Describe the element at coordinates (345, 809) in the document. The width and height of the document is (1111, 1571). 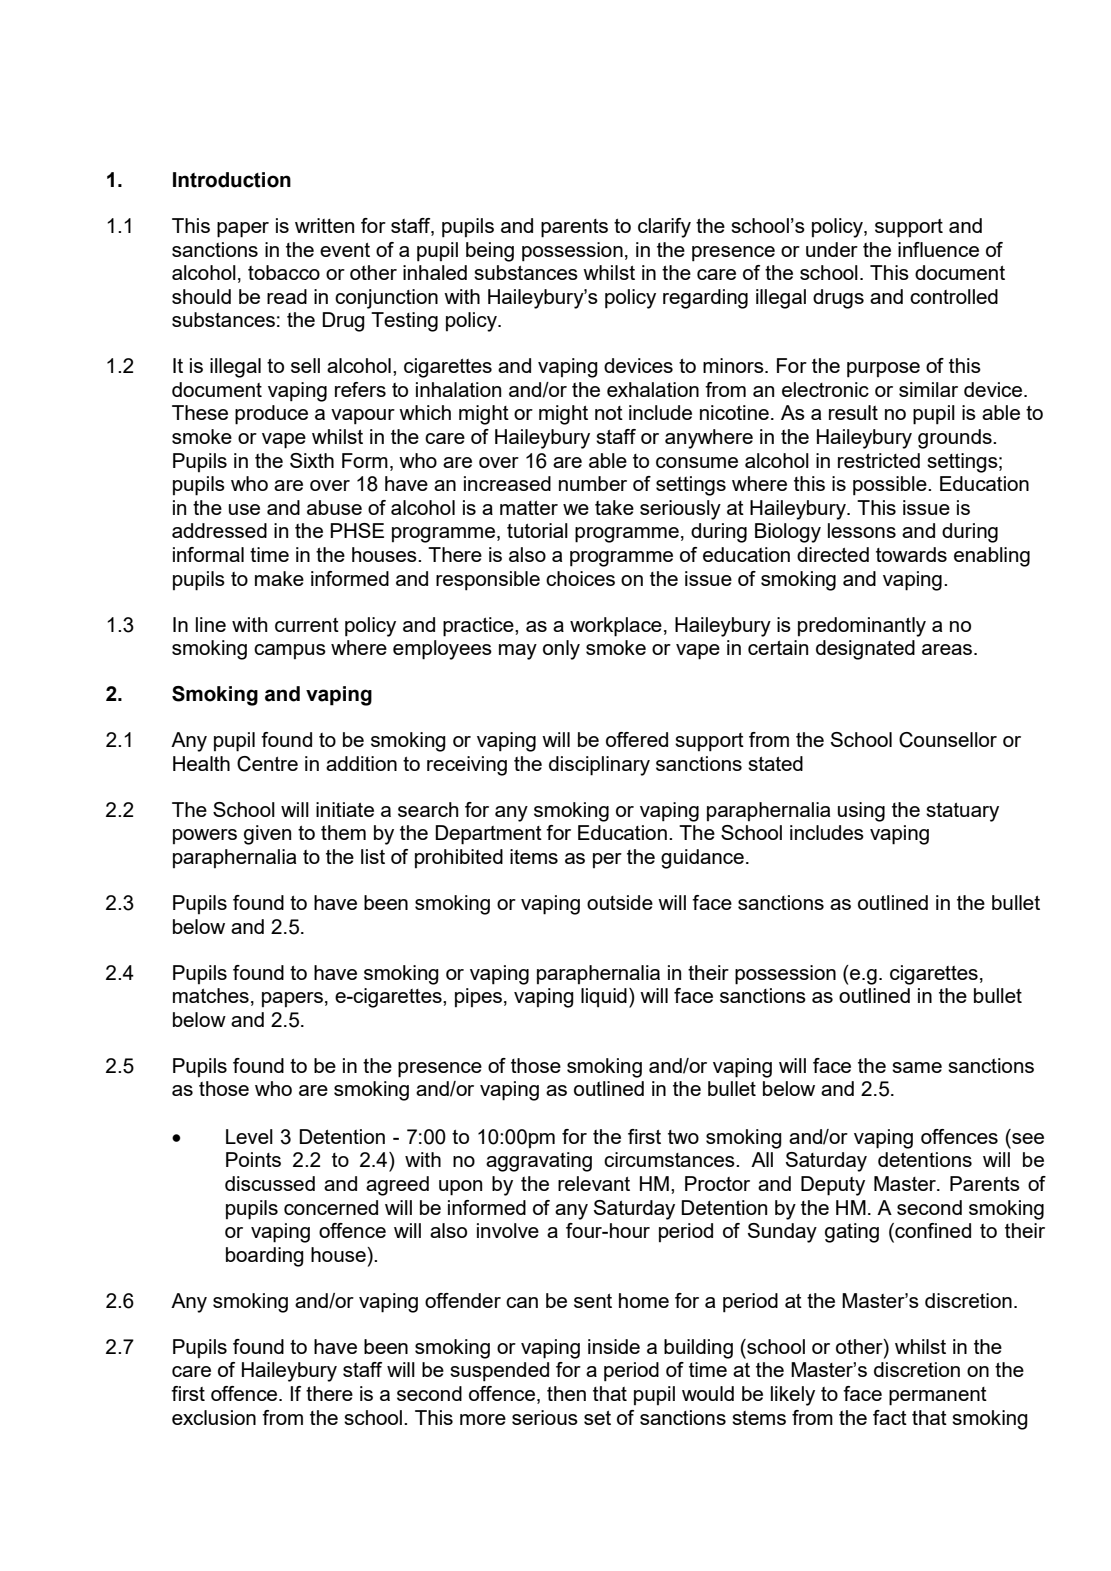
I see `initiate` at that location.
